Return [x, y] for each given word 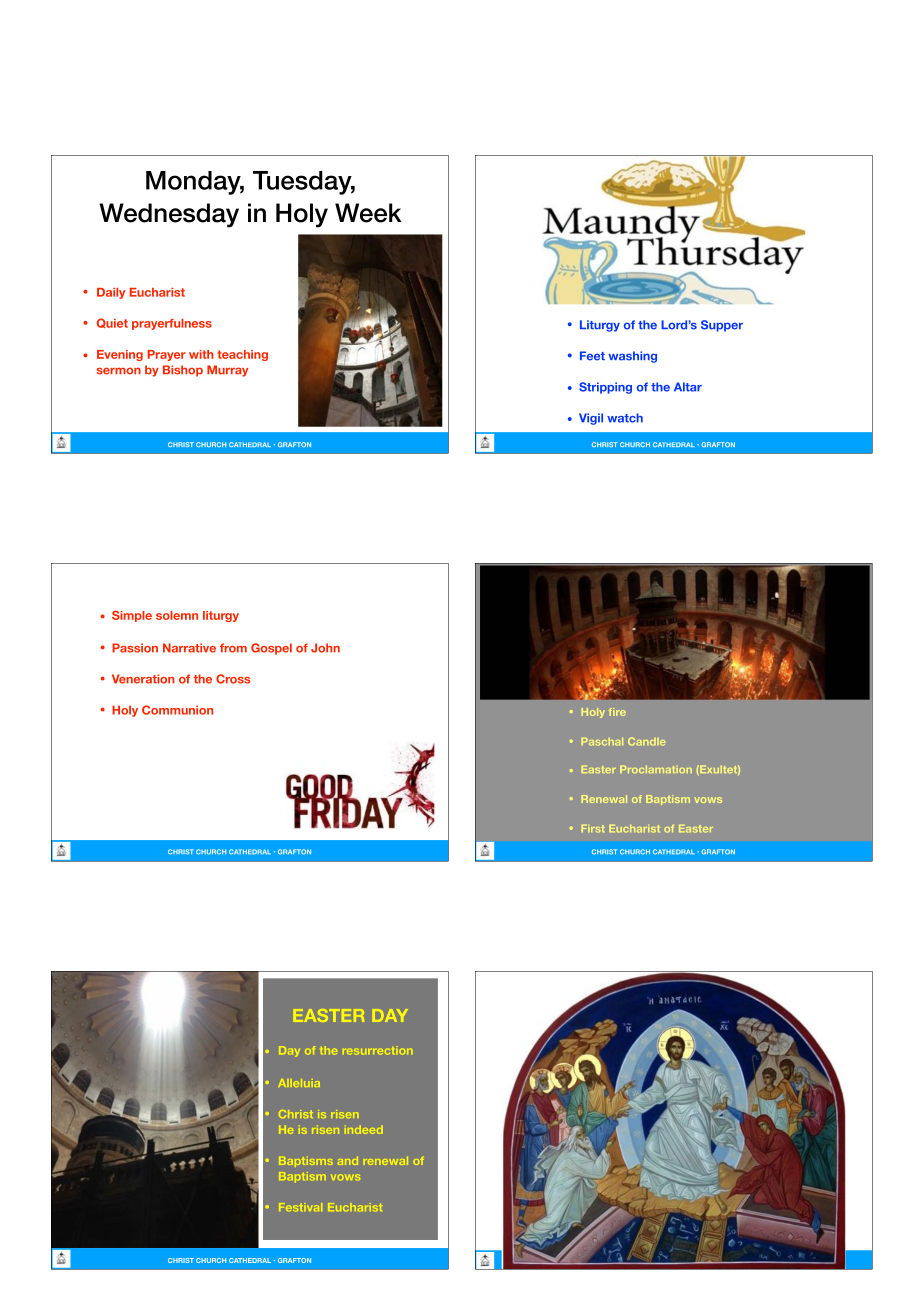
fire [617, 712]
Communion [177, 710]
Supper [722, 326]
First [593, 828]
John [325, 648]
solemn [177, 615]
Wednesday [169, 215]
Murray [227, 371]
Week [368, 213]
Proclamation [656, 769]
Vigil [591, 419]
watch [625, 418]
